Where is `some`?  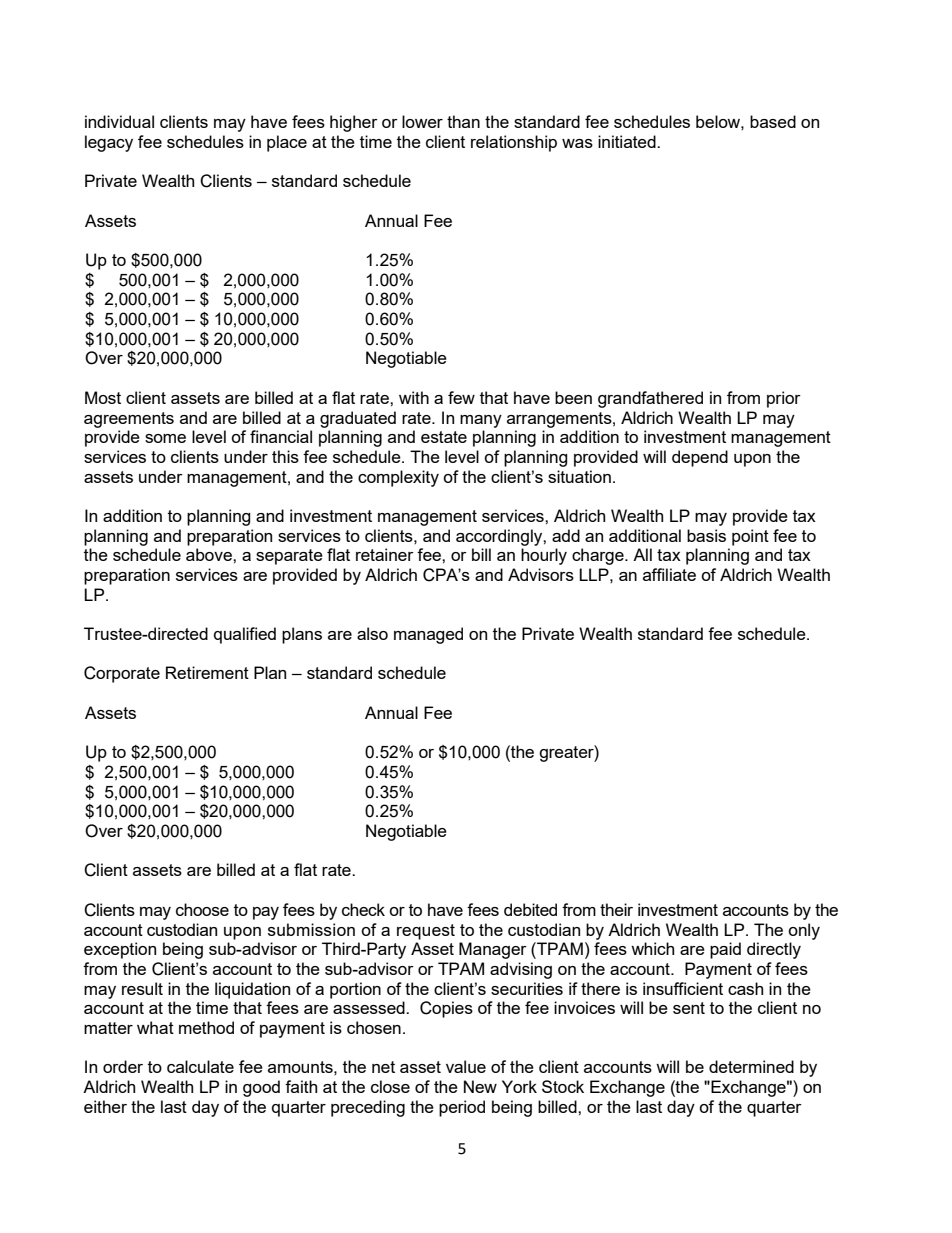 some is located at coordinates (165, 438).
